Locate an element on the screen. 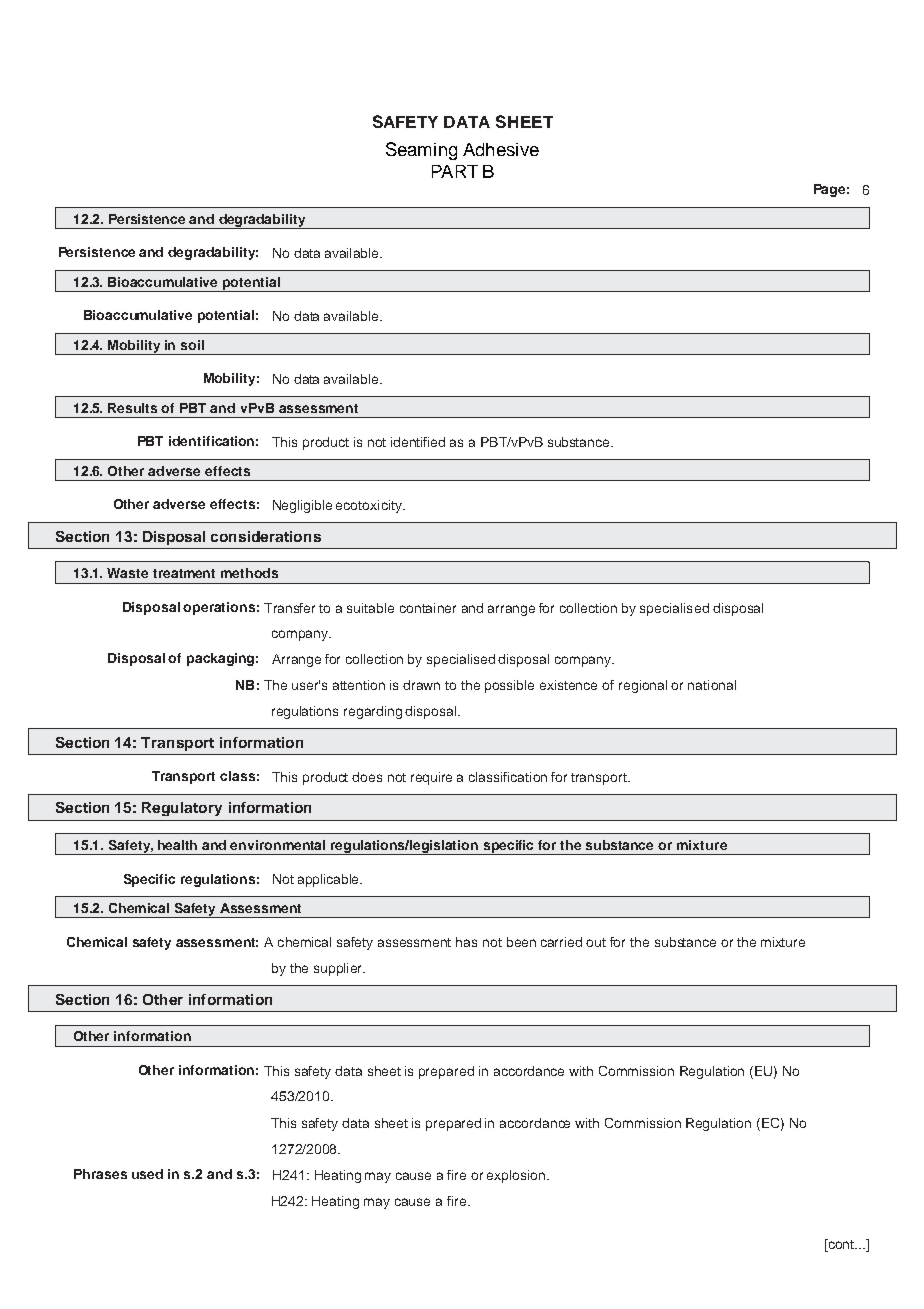 Image resolution: width=924 pixels, height=1309 pixels. PART is located at coordinates (455, 171).
